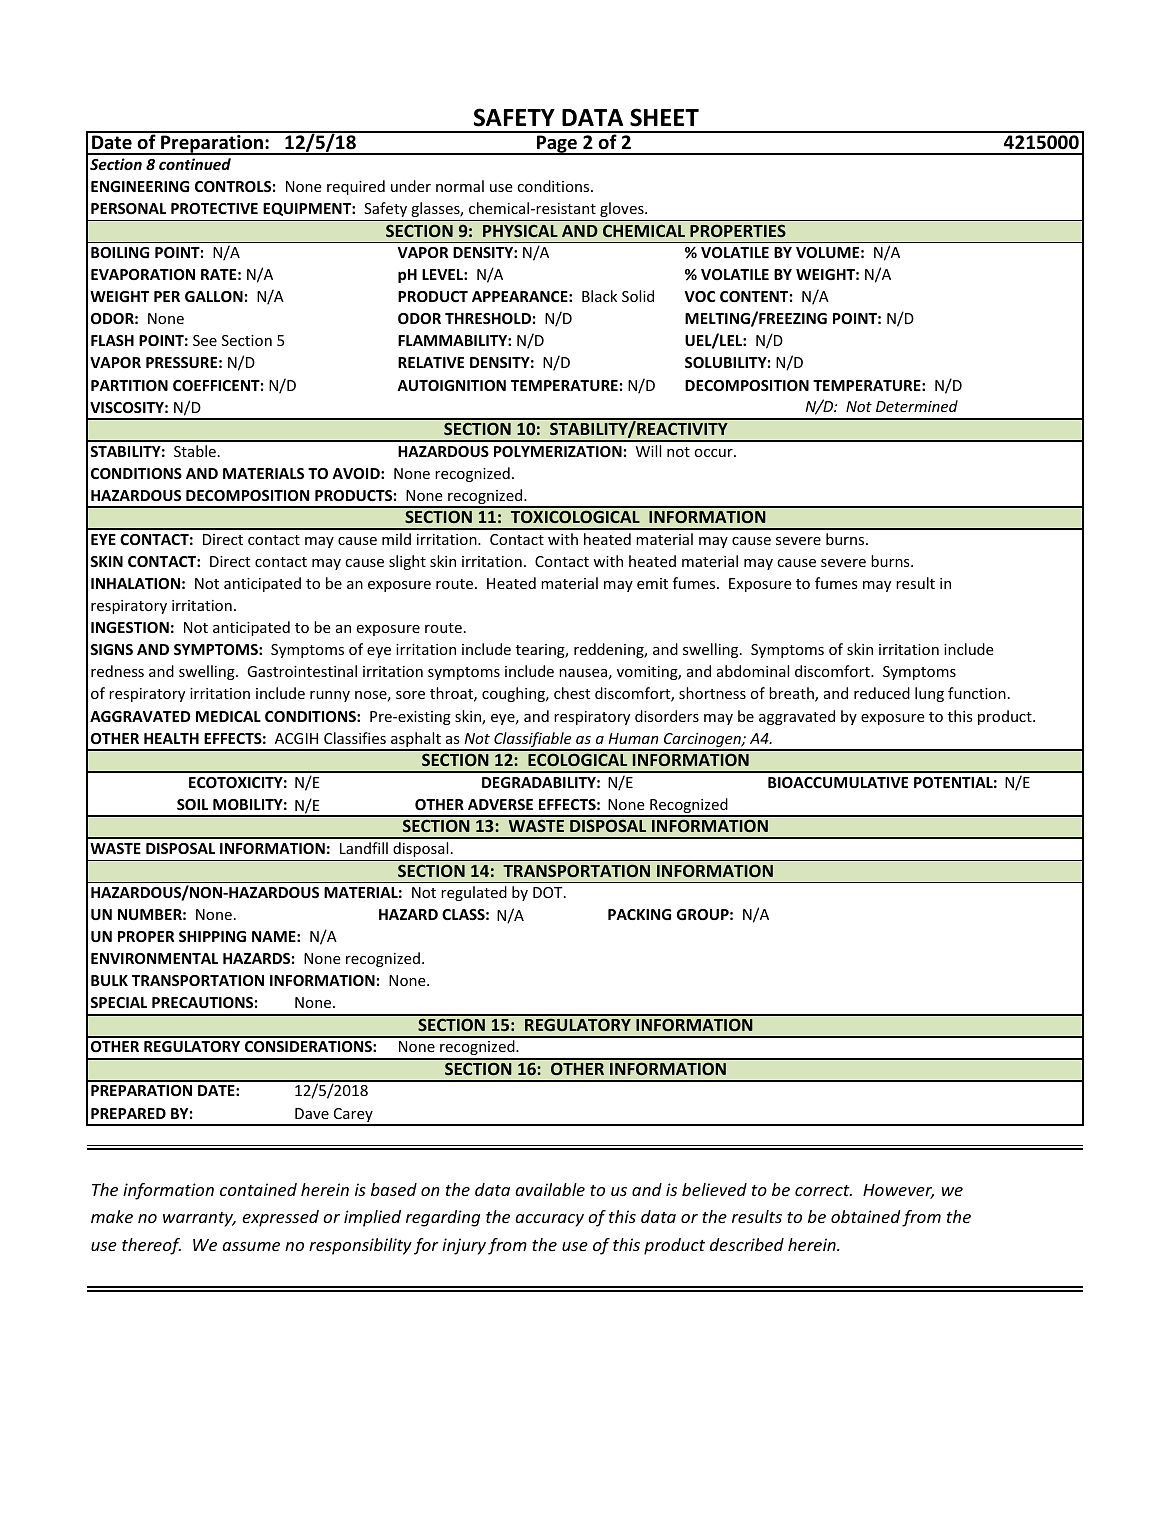 The image size is (1172, 1517). I want to click on continued, so click(195, 164).
